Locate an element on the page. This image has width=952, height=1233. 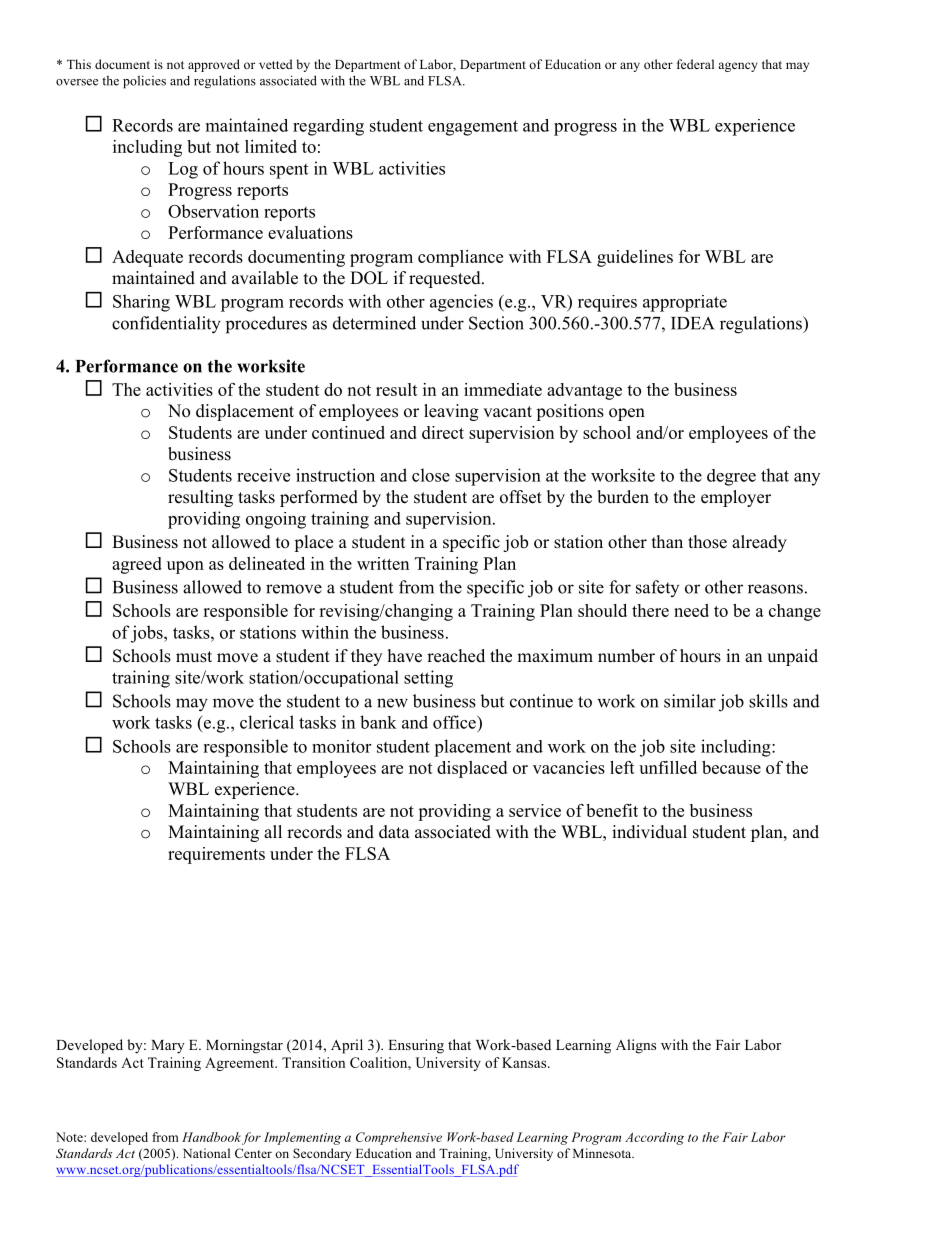
policies is located at coordinates (144, 82).
